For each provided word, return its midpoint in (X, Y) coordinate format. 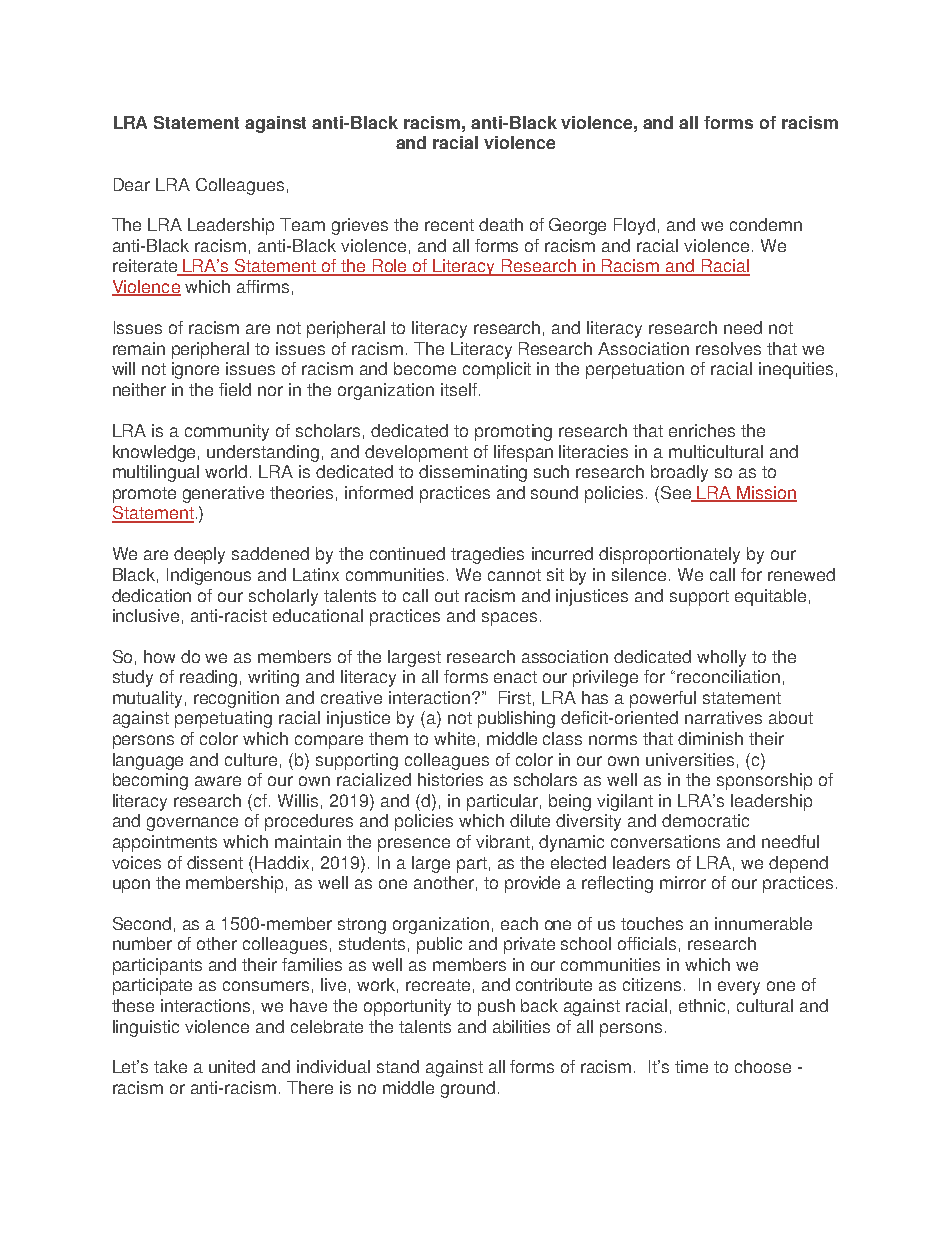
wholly (721, 658)
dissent (215, 862)
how (159, 656)
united (232, 1066)
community (227, 432)
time (691, 1066)
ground (468, 1089)
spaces (509, 619)
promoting (513, 432)
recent (449, 225)
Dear (132, 184)
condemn (766, 224)
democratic (705, 820)
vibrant (503, 841)
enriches (702, 430)
